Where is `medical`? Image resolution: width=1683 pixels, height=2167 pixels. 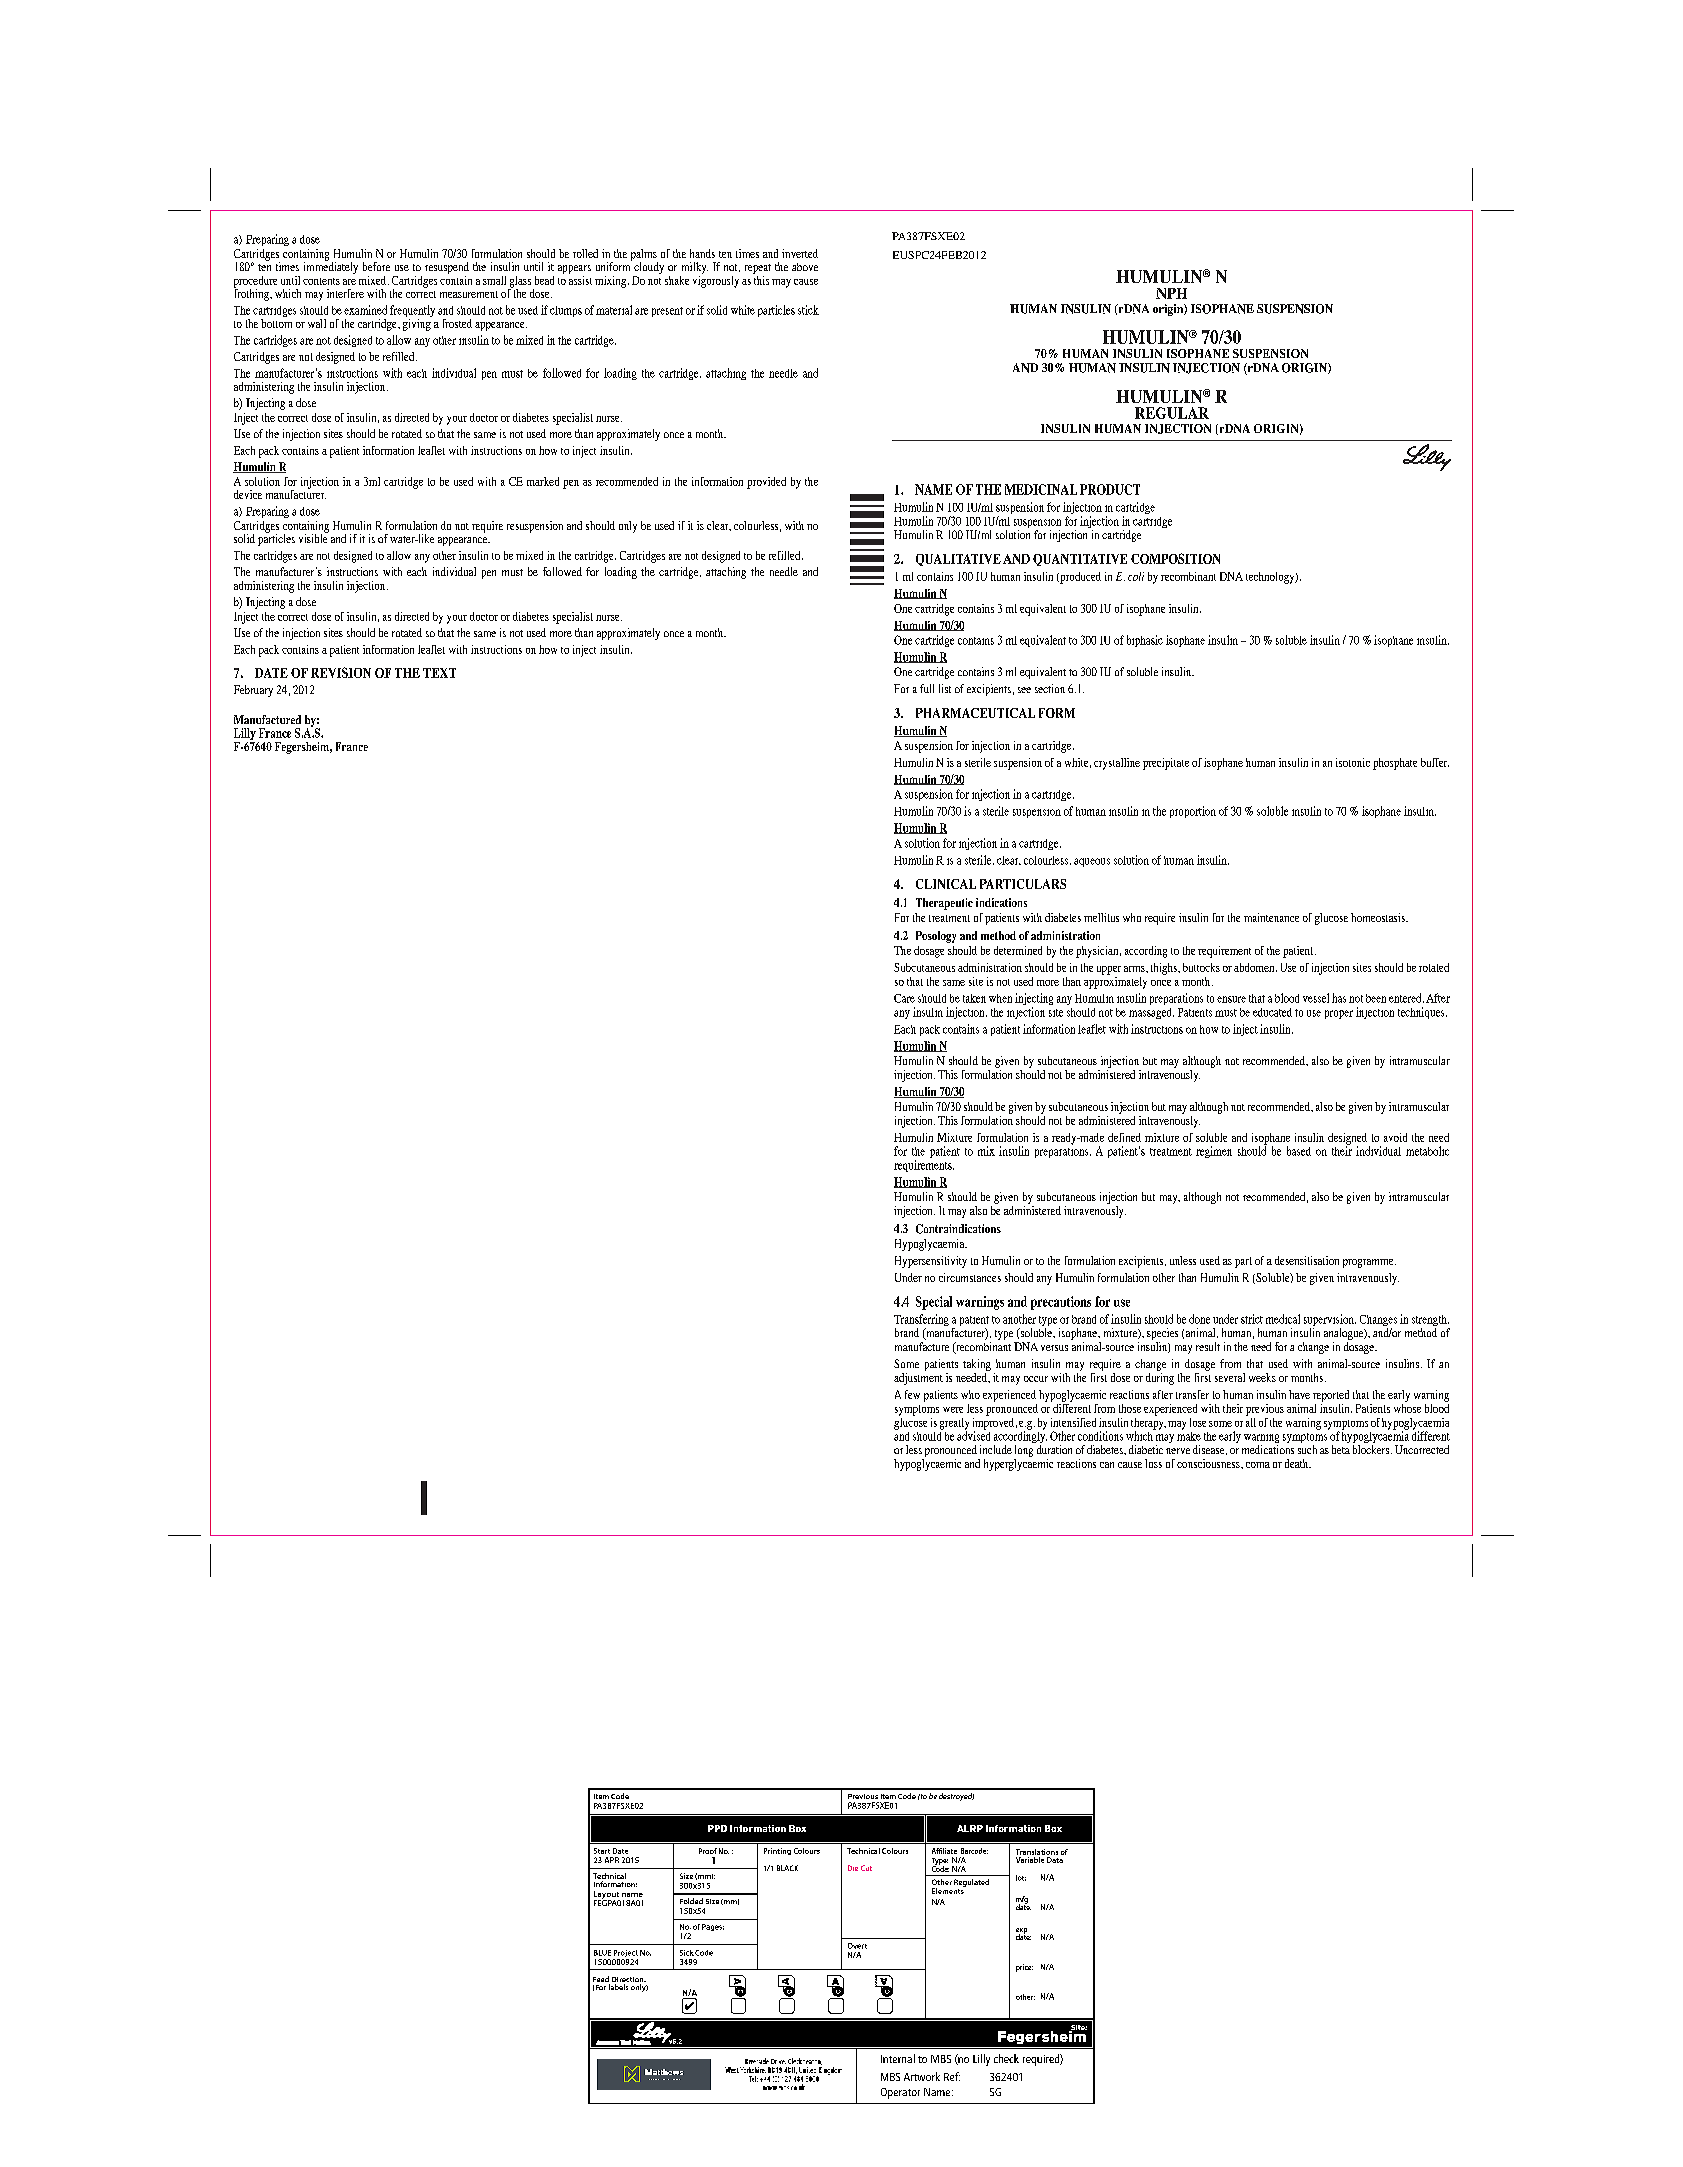 medical is located at coordinates (1283, 1319).
